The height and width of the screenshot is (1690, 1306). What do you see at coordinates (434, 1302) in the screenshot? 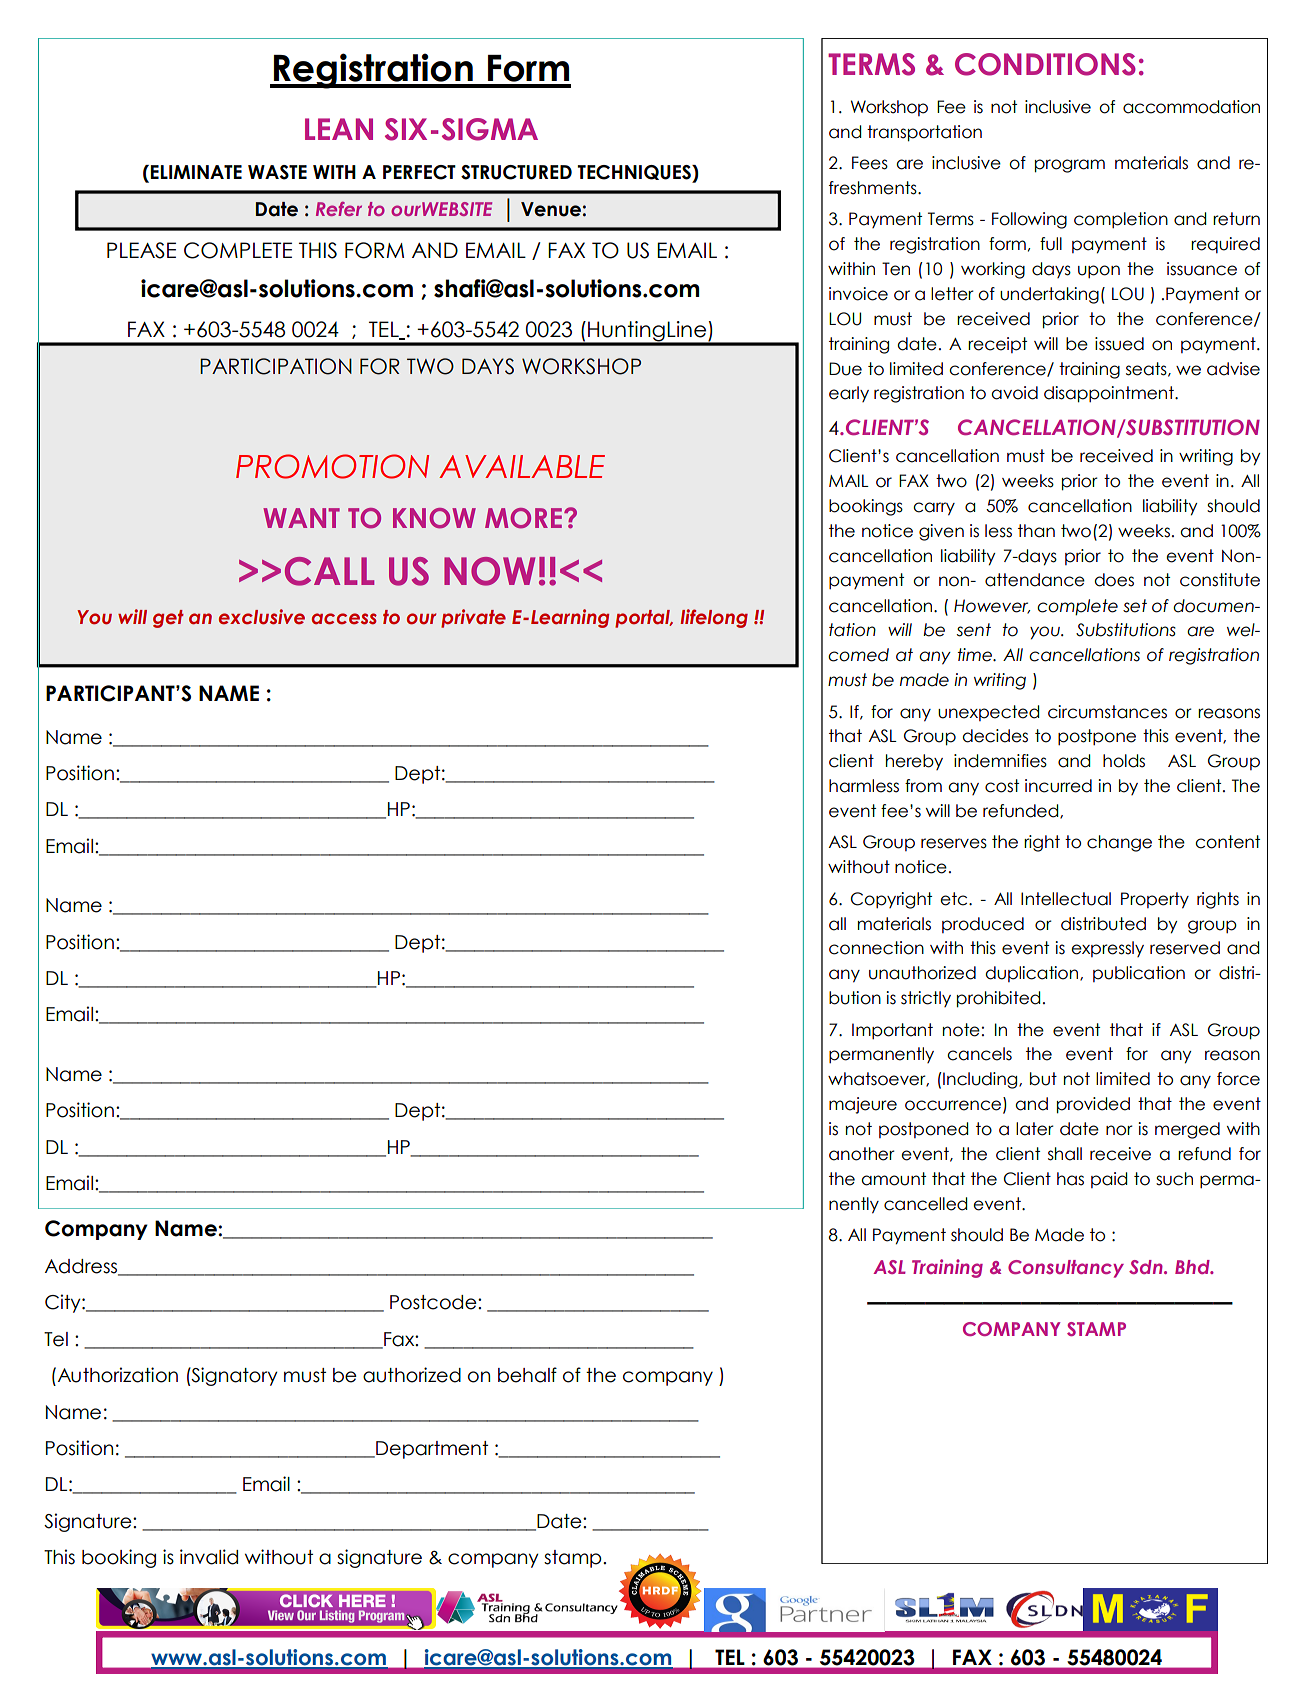
I see `Postcode` at bounding box center [434, 1302].
